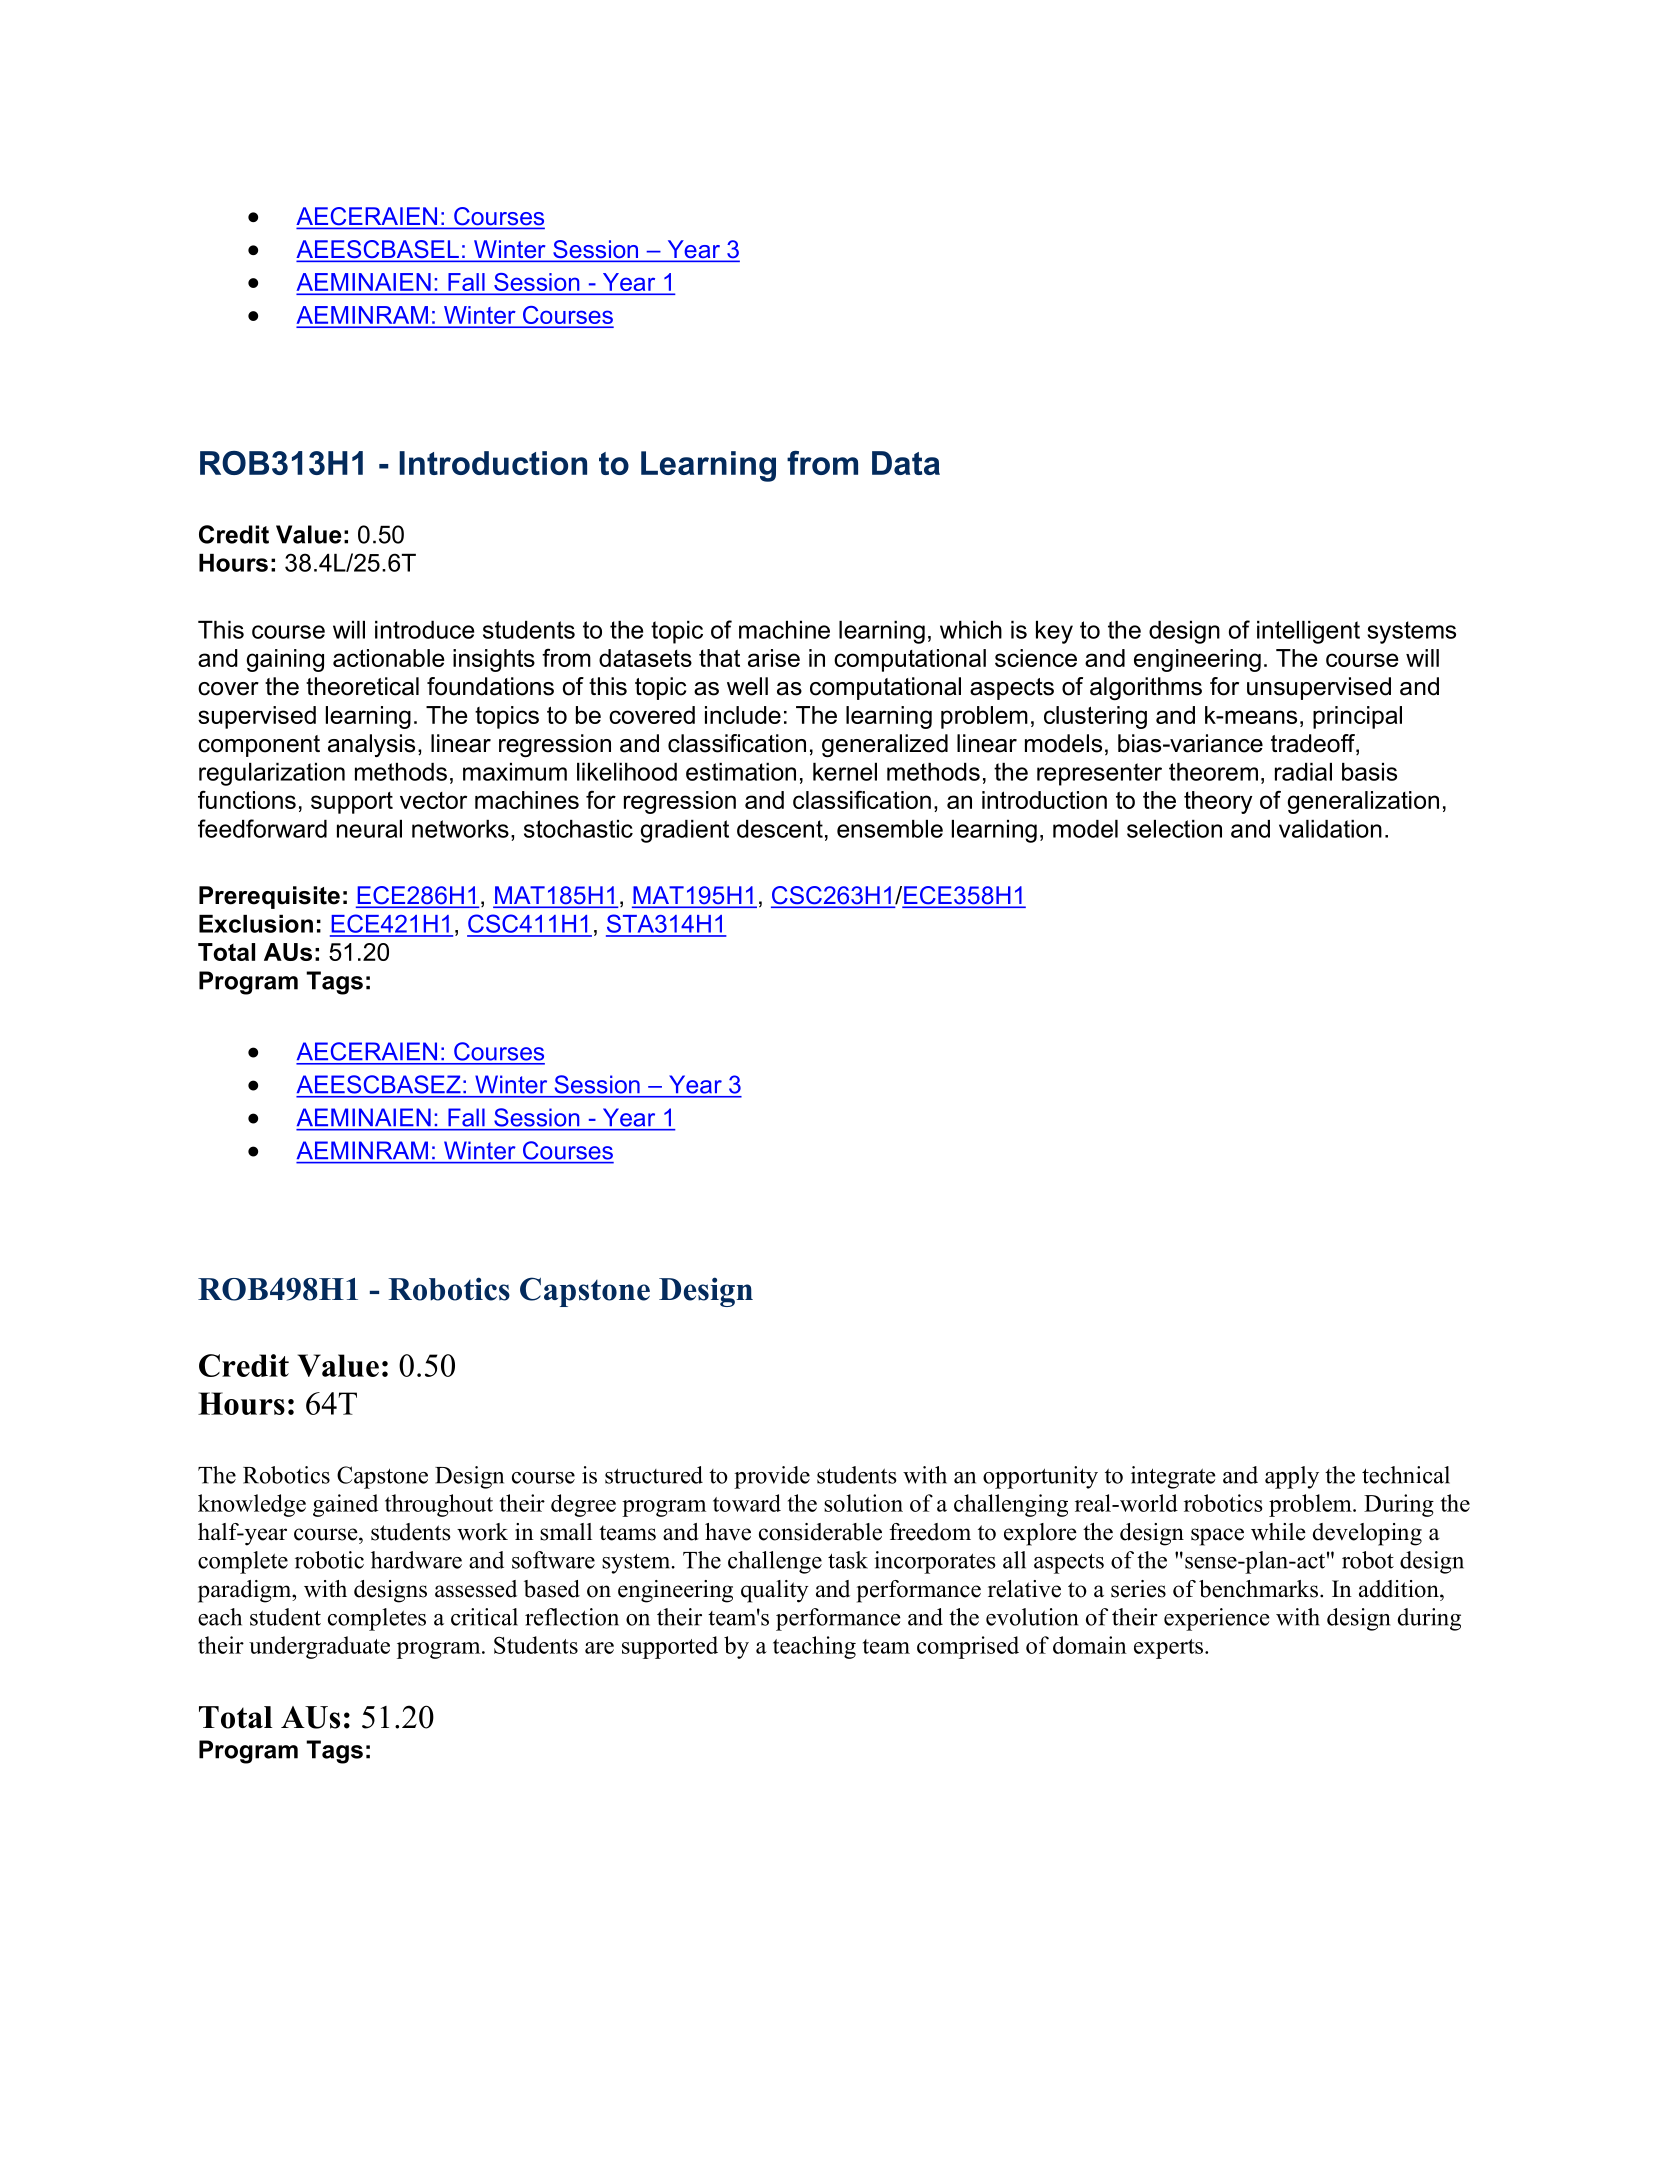 The image size is (1680, 2174). Describe the element at coordinates (1174, 829) in the document. I see `selection` at that location.
